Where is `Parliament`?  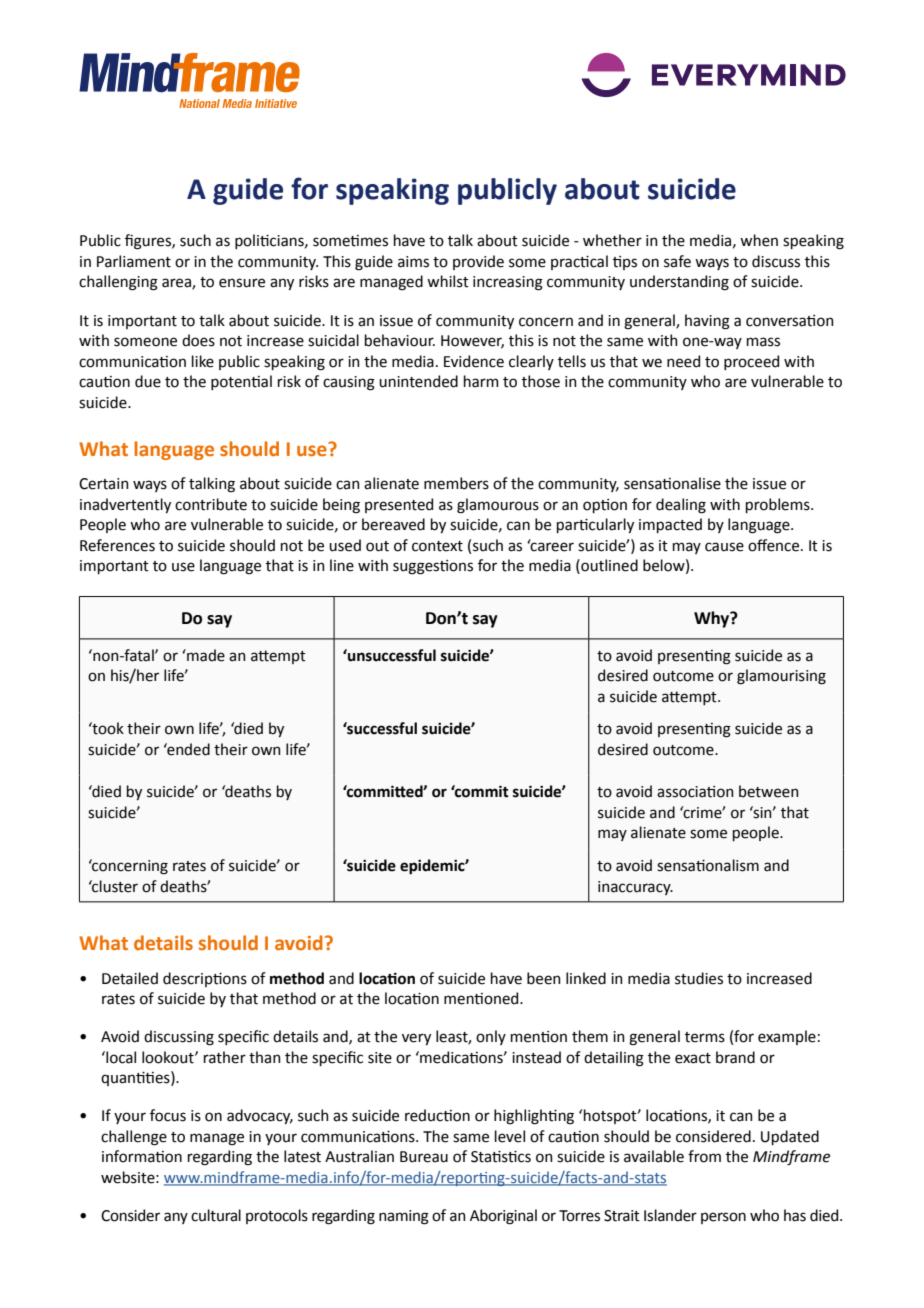
Parliament is located at coordinates (134, 261).
